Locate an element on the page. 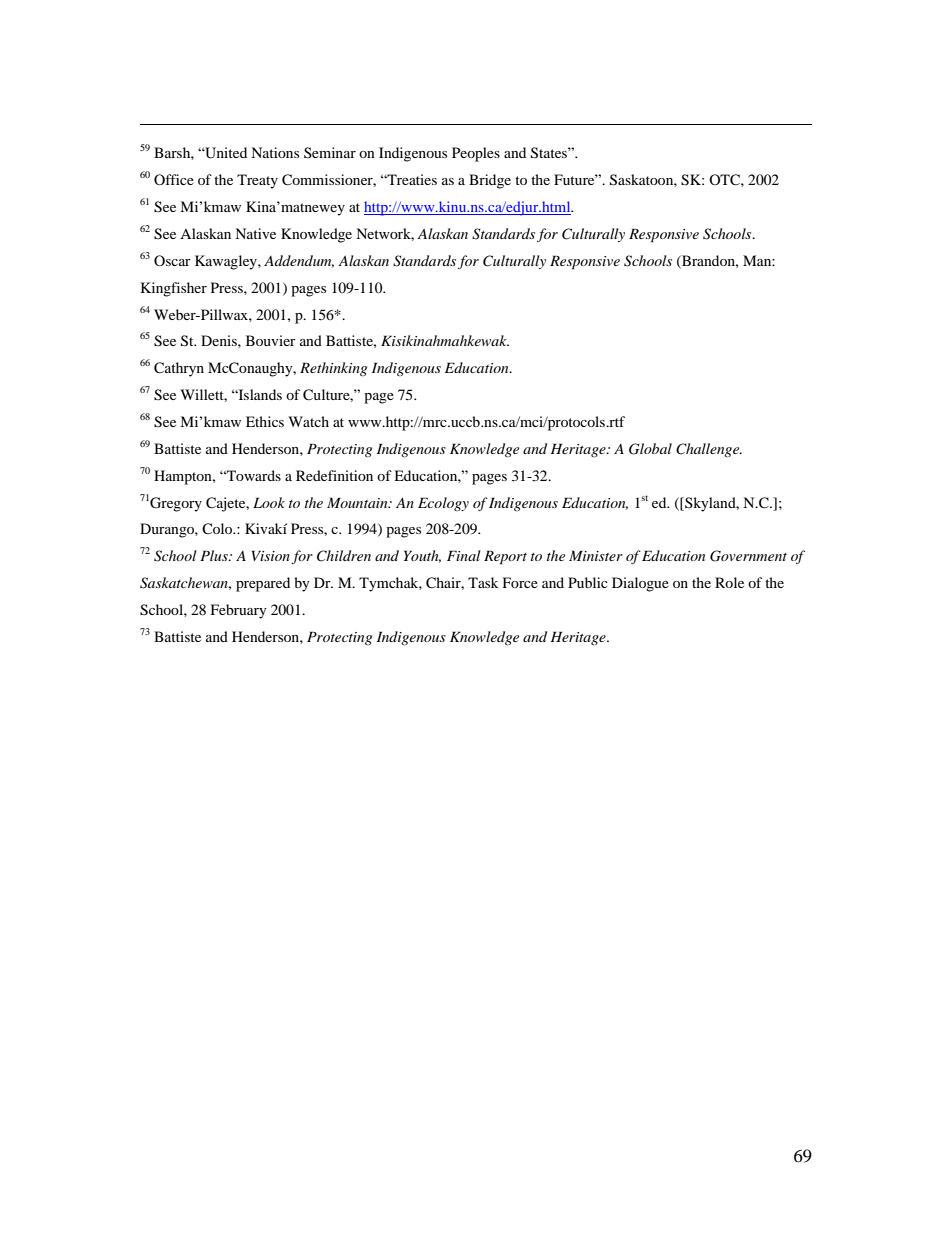 The height and width of the document is (1233, 952). Peoples is located at coordinates (476, 154).
